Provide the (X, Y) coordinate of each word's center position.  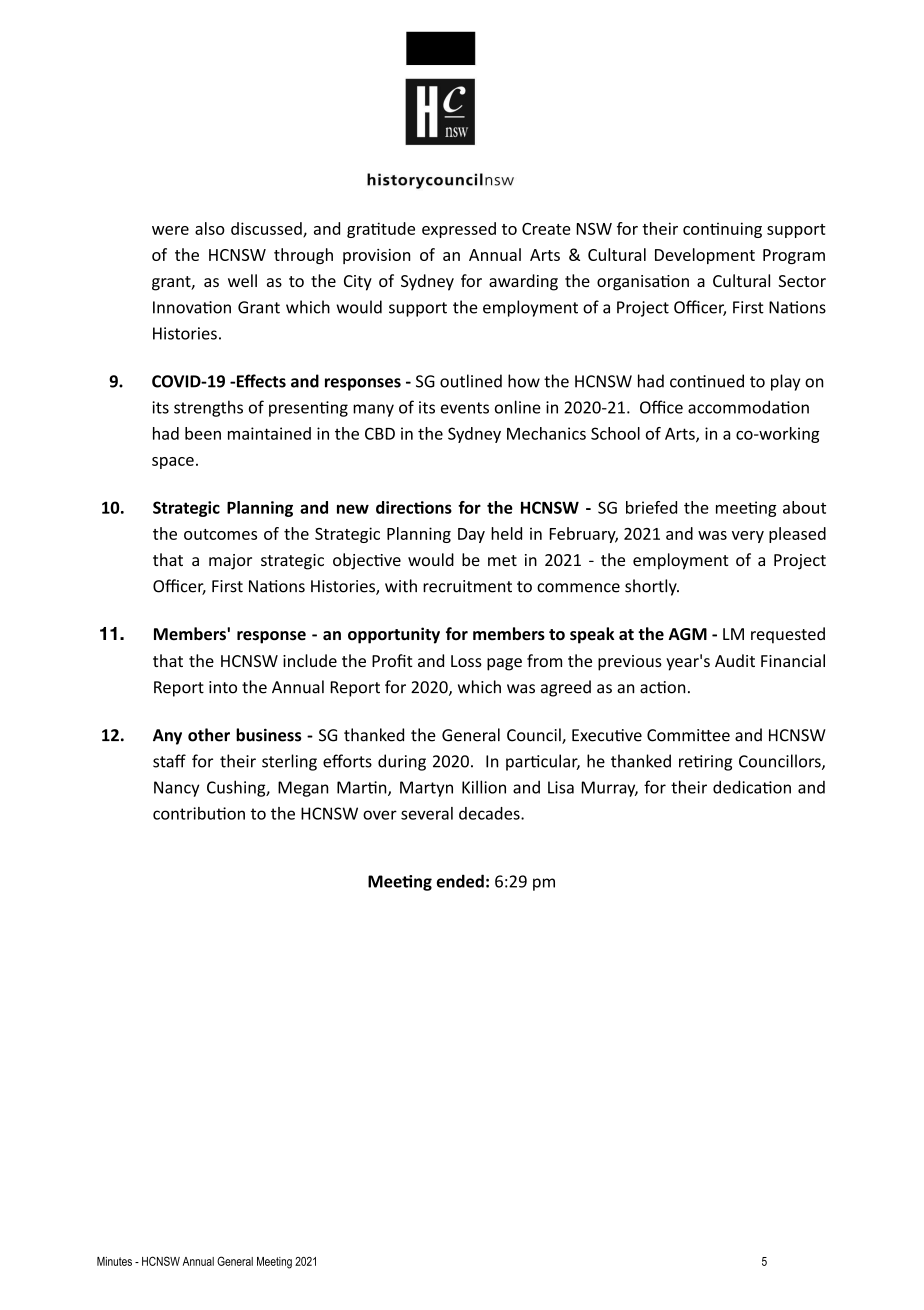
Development (705, 256)
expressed (459, 230)
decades (490, 813)
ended (460, 881)
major (230, 562)
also (210, 228)
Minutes (114, 1261)
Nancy (177, 789)
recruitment (467, 586)
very (748, 537)
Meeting (274, 1263)
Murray (610, 789)
